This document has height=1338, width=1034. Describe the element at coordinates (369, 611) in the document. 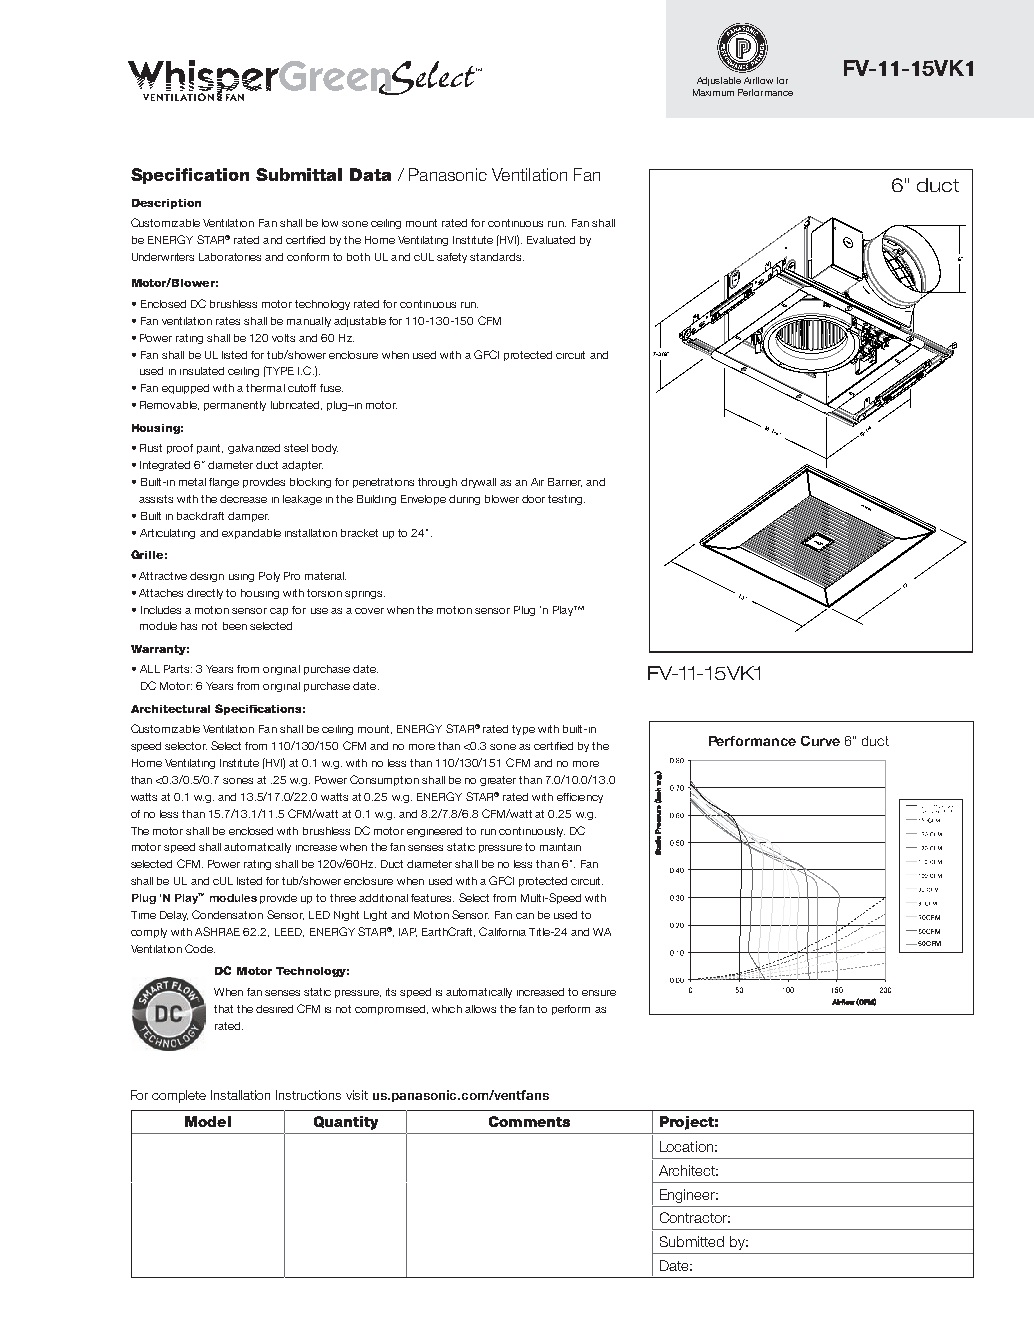

I see `cover` at that location.
